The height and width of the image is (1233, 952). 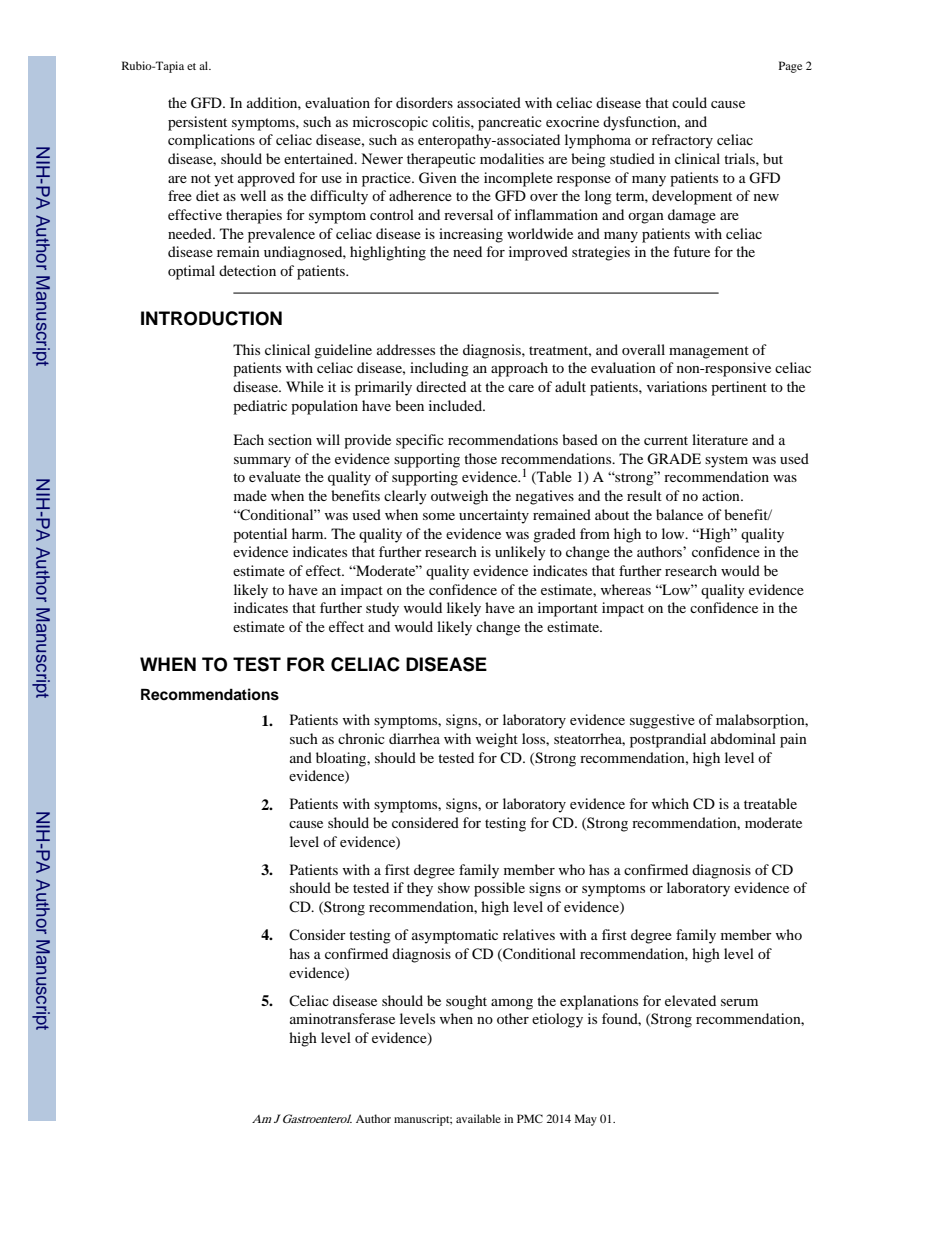 What do you see at coordinates (519, 369) in the image?
I see `approach` at bounding box center [519, 369].
